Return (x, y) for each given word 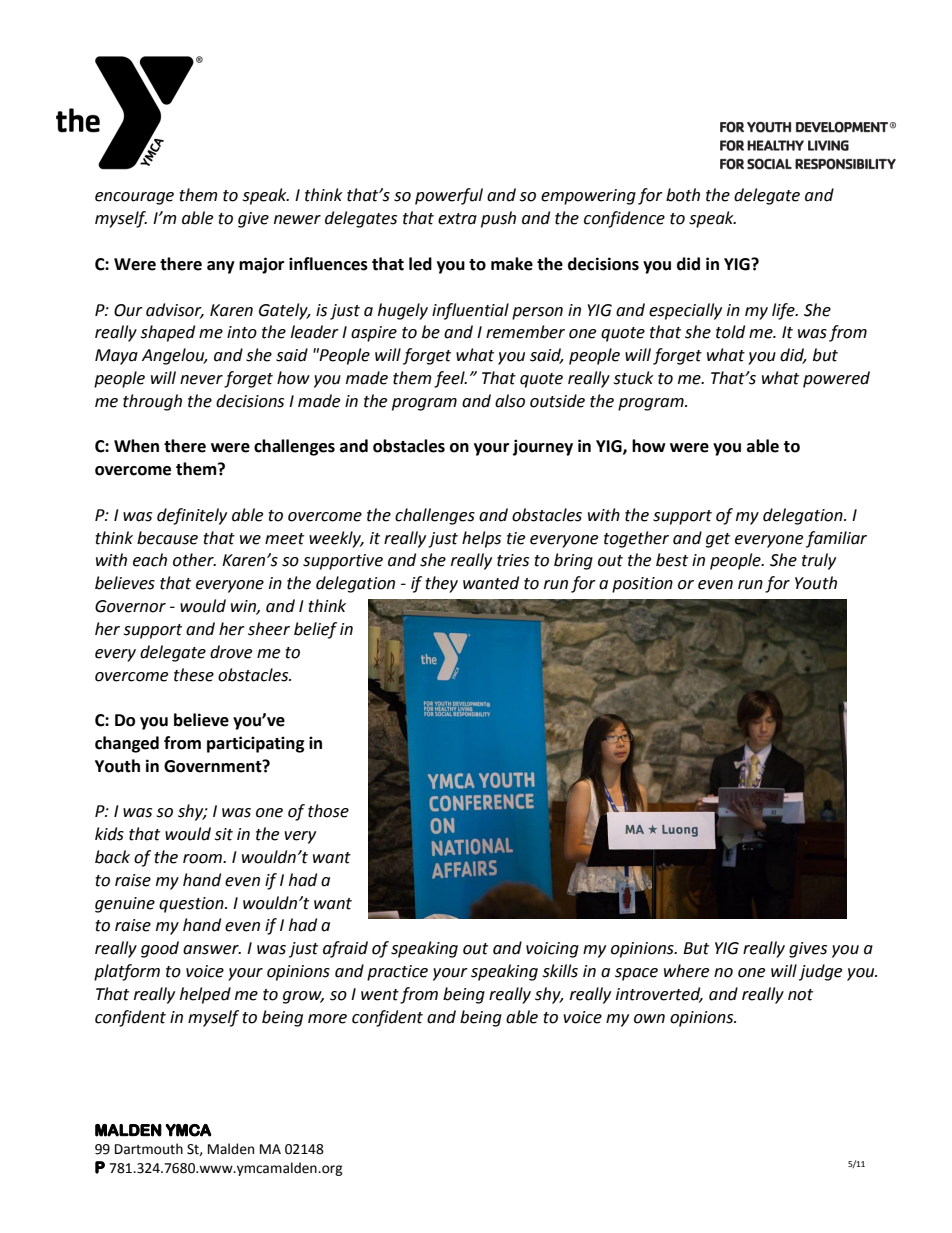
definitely (192, 516)
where (686, 971)
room (203, 859)
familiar (836, 539)
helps (481, 539)
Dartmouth (149, 1149)
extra (457, 219)
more (327, 1019)
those (328, 811)
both (683, 195)
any (221, 267)
